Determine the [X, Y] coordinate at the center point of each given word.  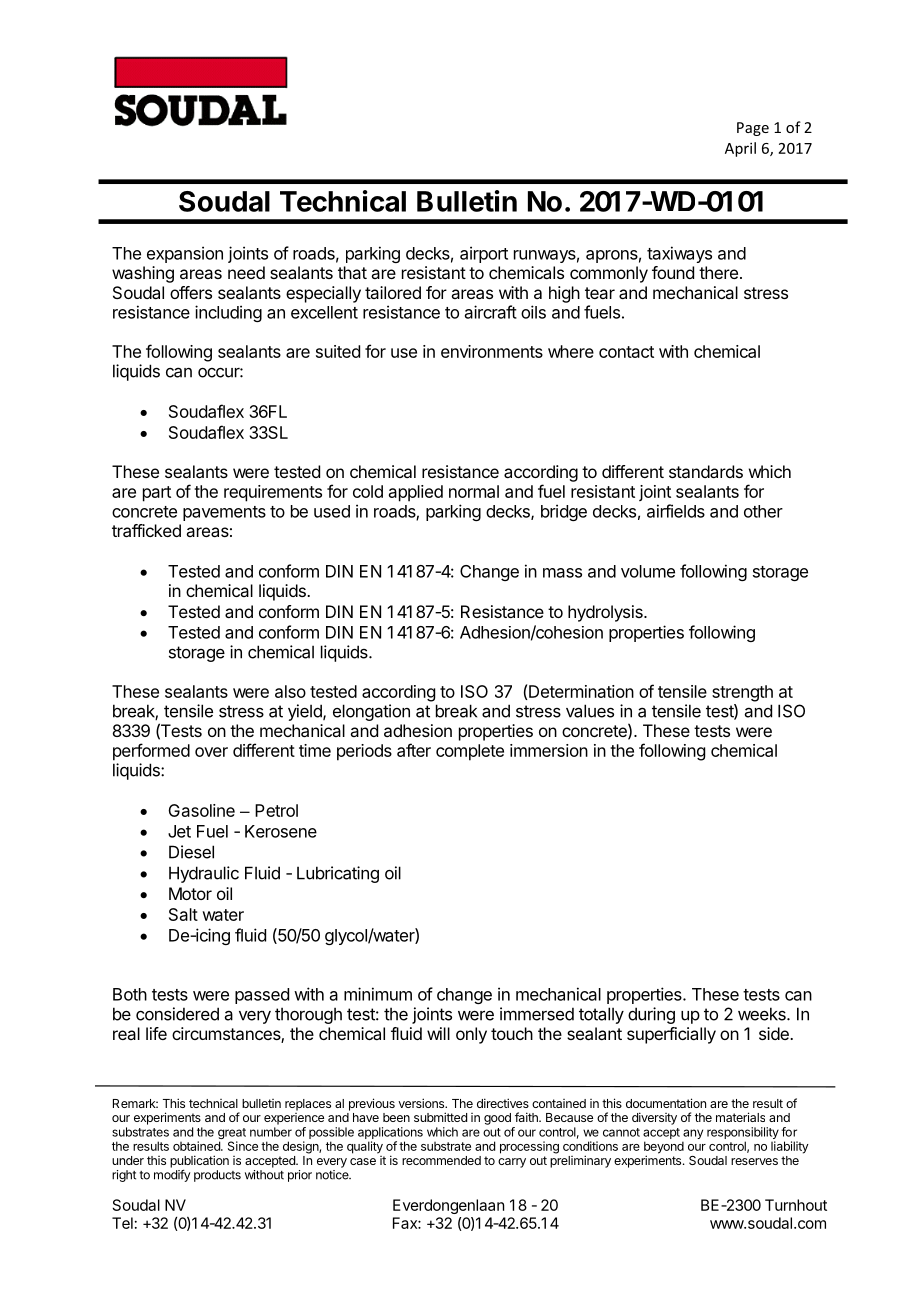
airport [484, 254]
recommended [441, 1160]
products [217, 1176]
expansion [185, 254]
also [290, 691]
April [740, 149]
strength [742, 693]
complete [470, 752]
